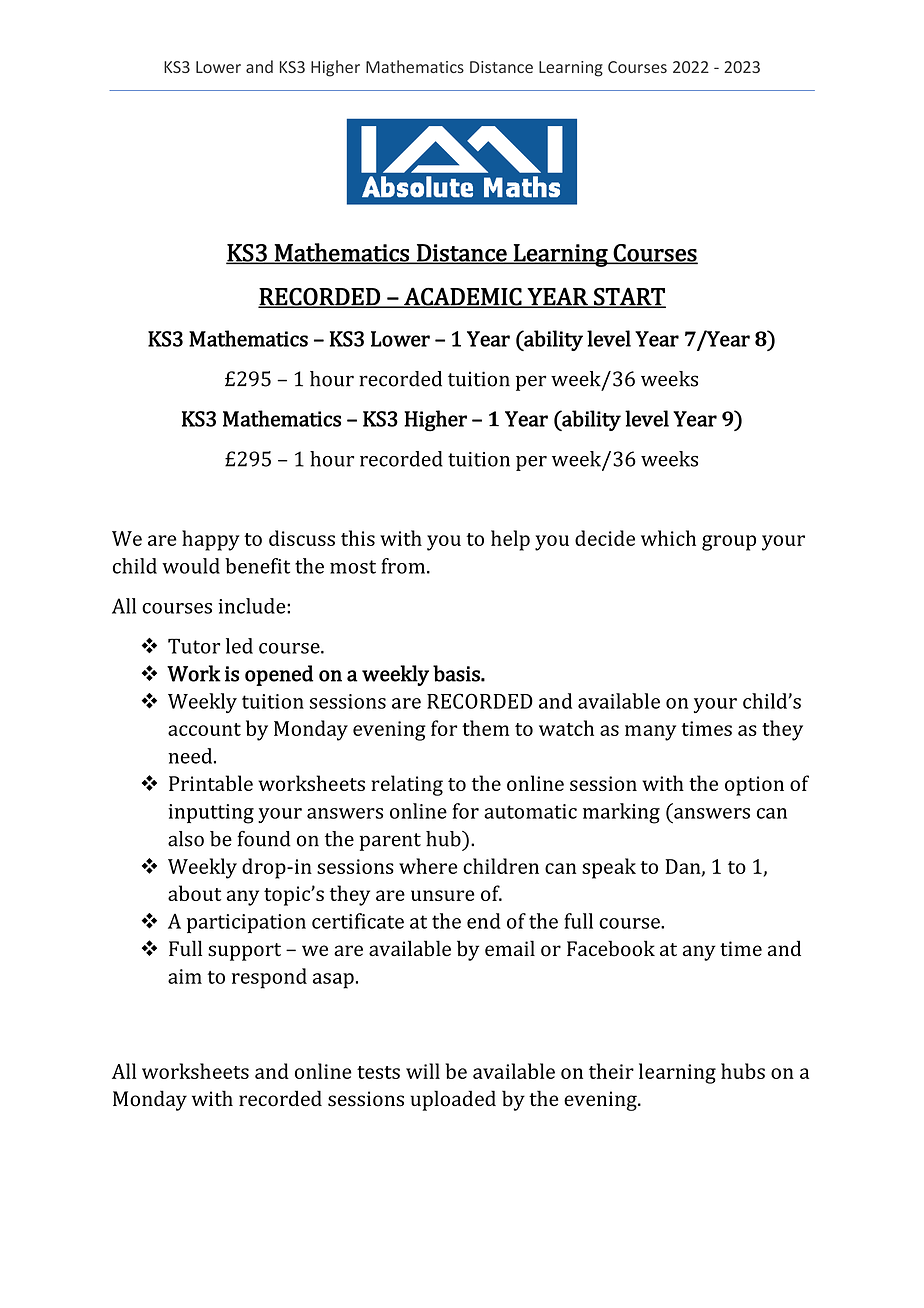  I want to click on hubs, so click(743, 1071).
